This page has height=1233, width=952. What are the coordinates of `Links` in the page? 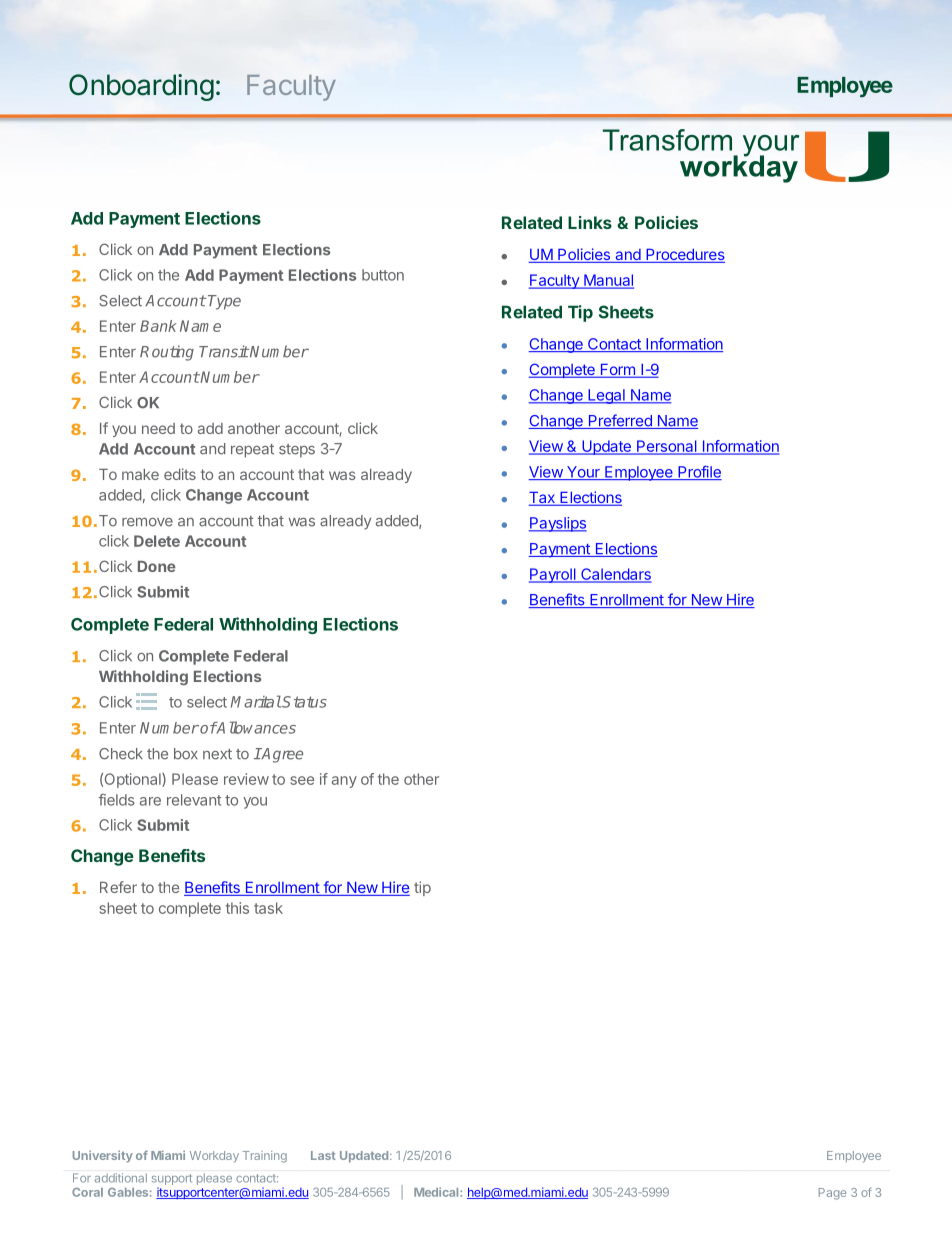 It's located at (590, 222).
